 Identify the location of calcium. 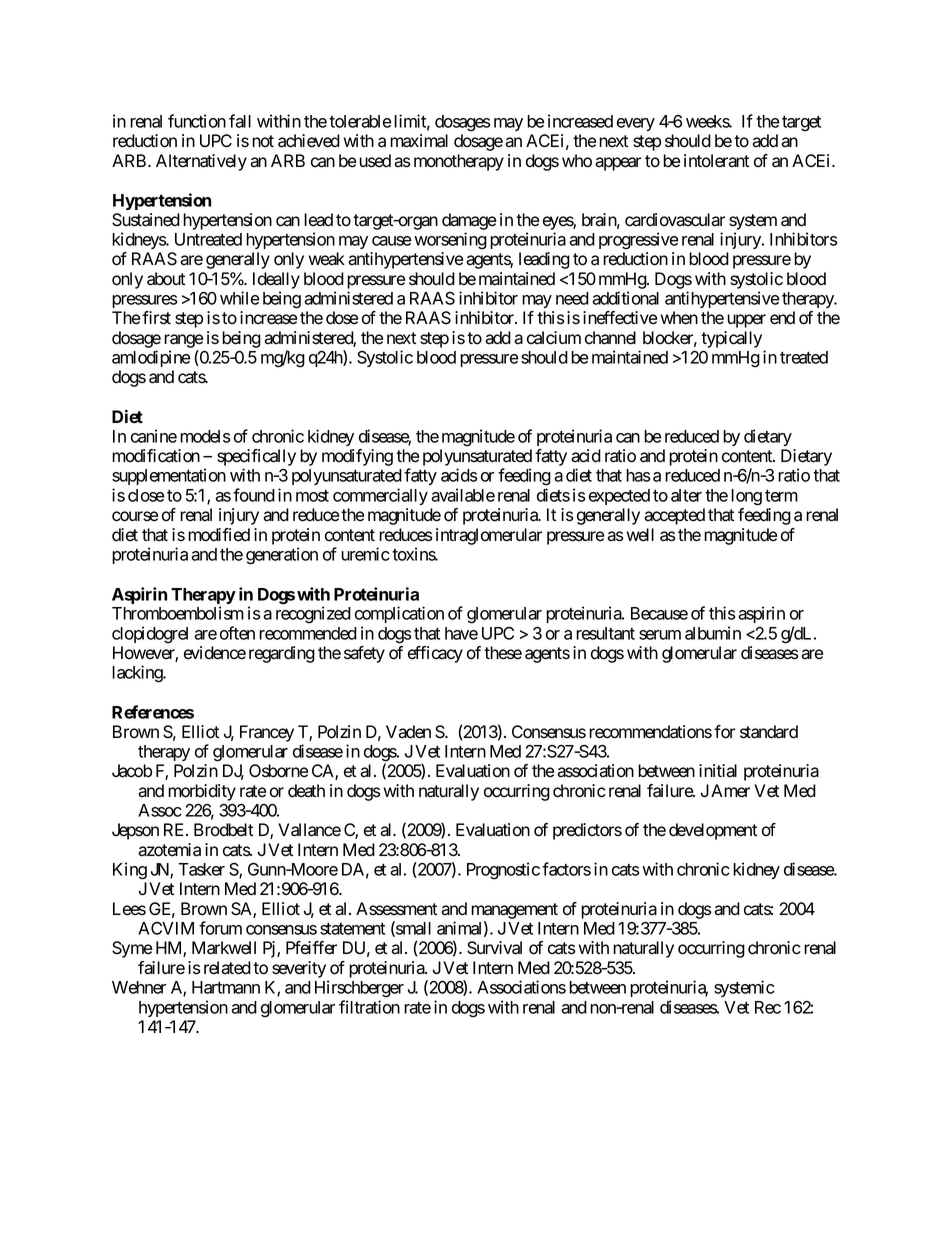
(554, 338).
